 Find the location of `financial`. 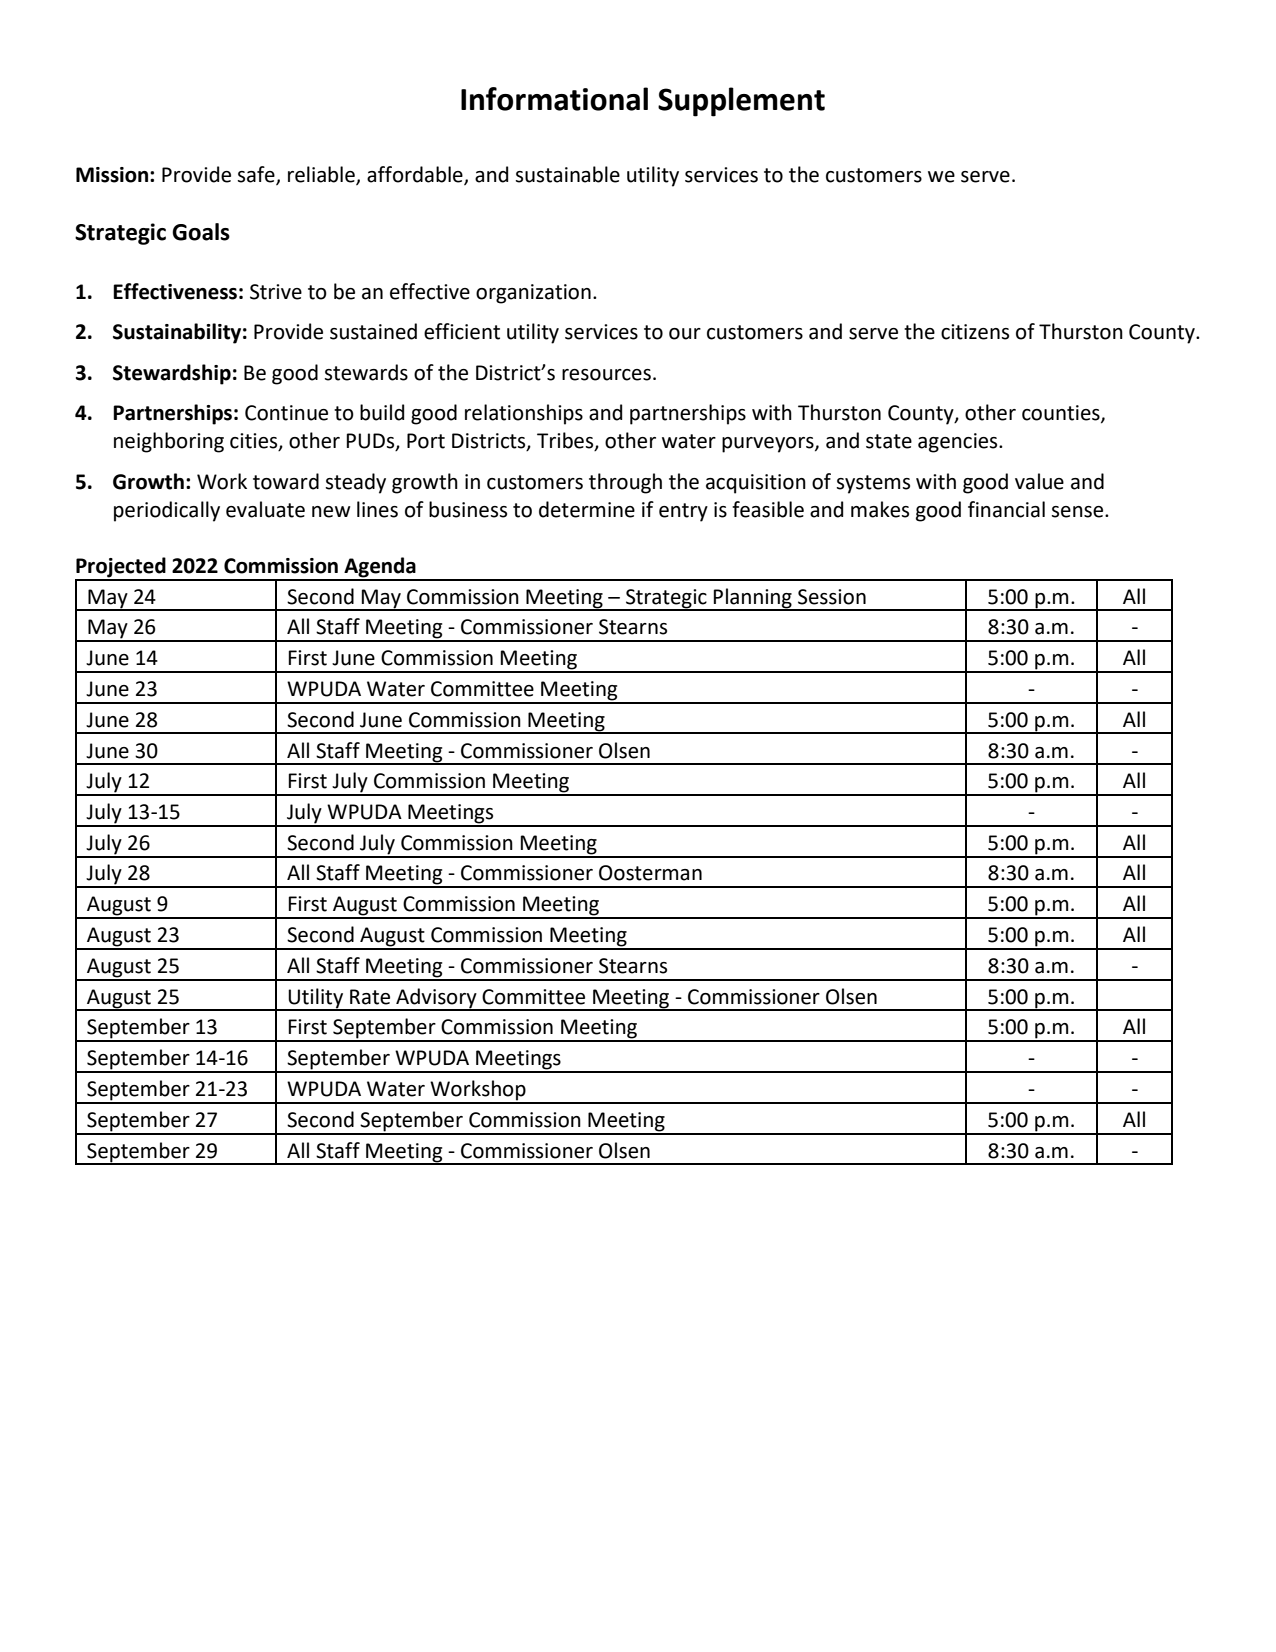

financial is located at coordinates (1006, 509).
